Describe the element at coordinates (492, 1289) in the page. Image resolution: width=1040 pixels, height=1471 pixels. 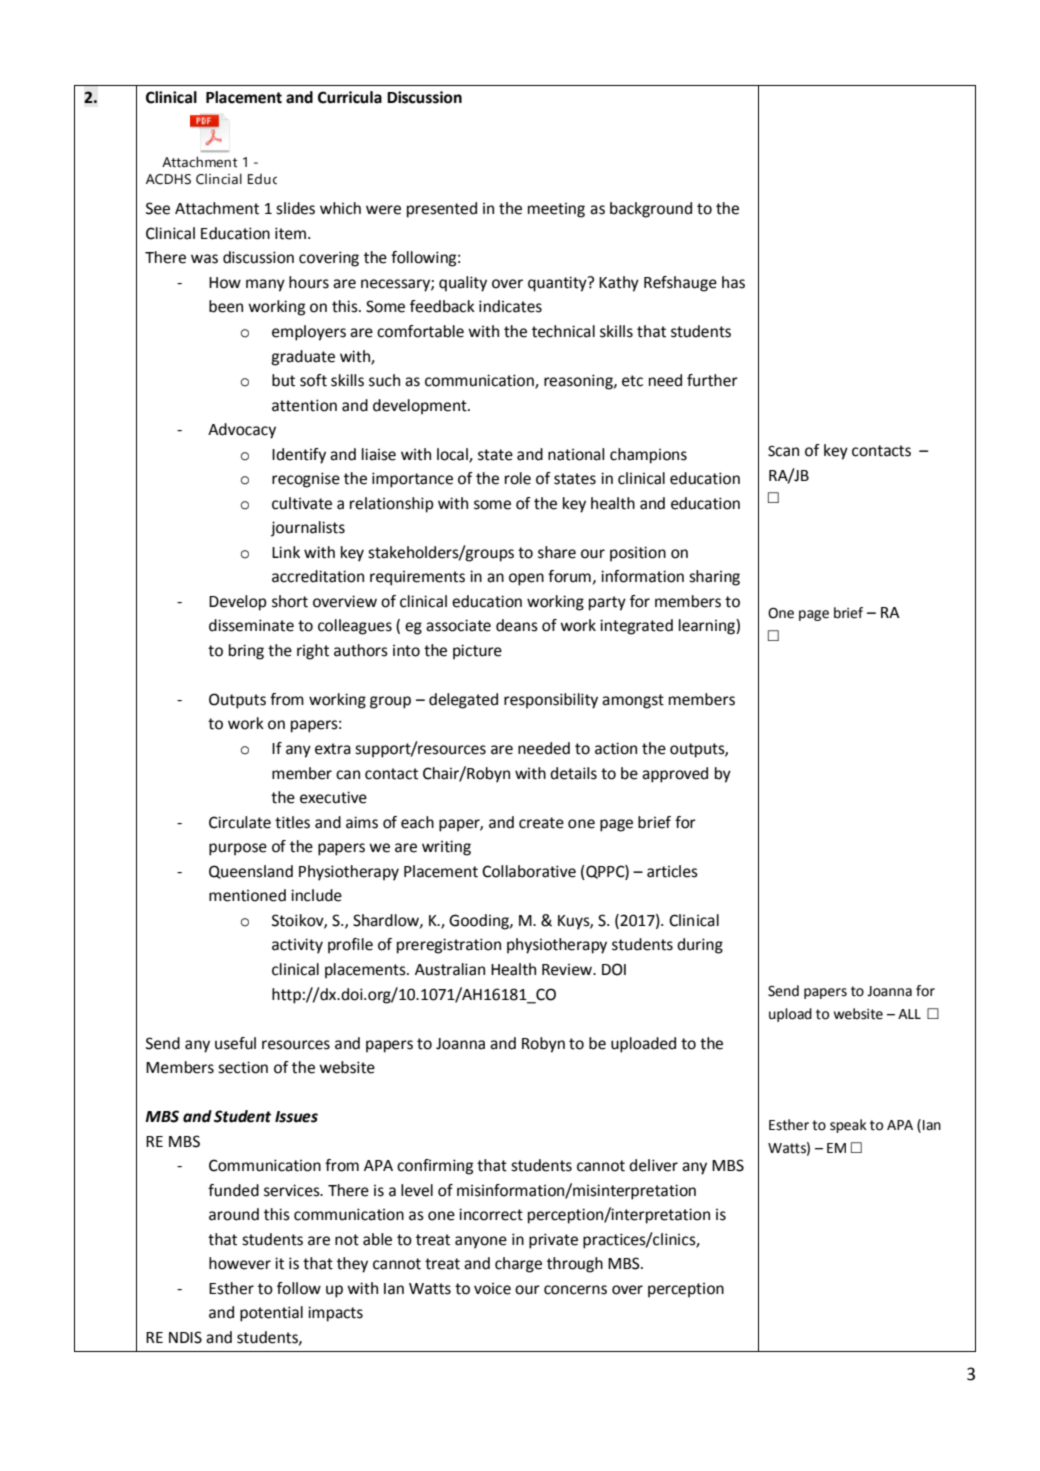
I see `voice` at that location.
